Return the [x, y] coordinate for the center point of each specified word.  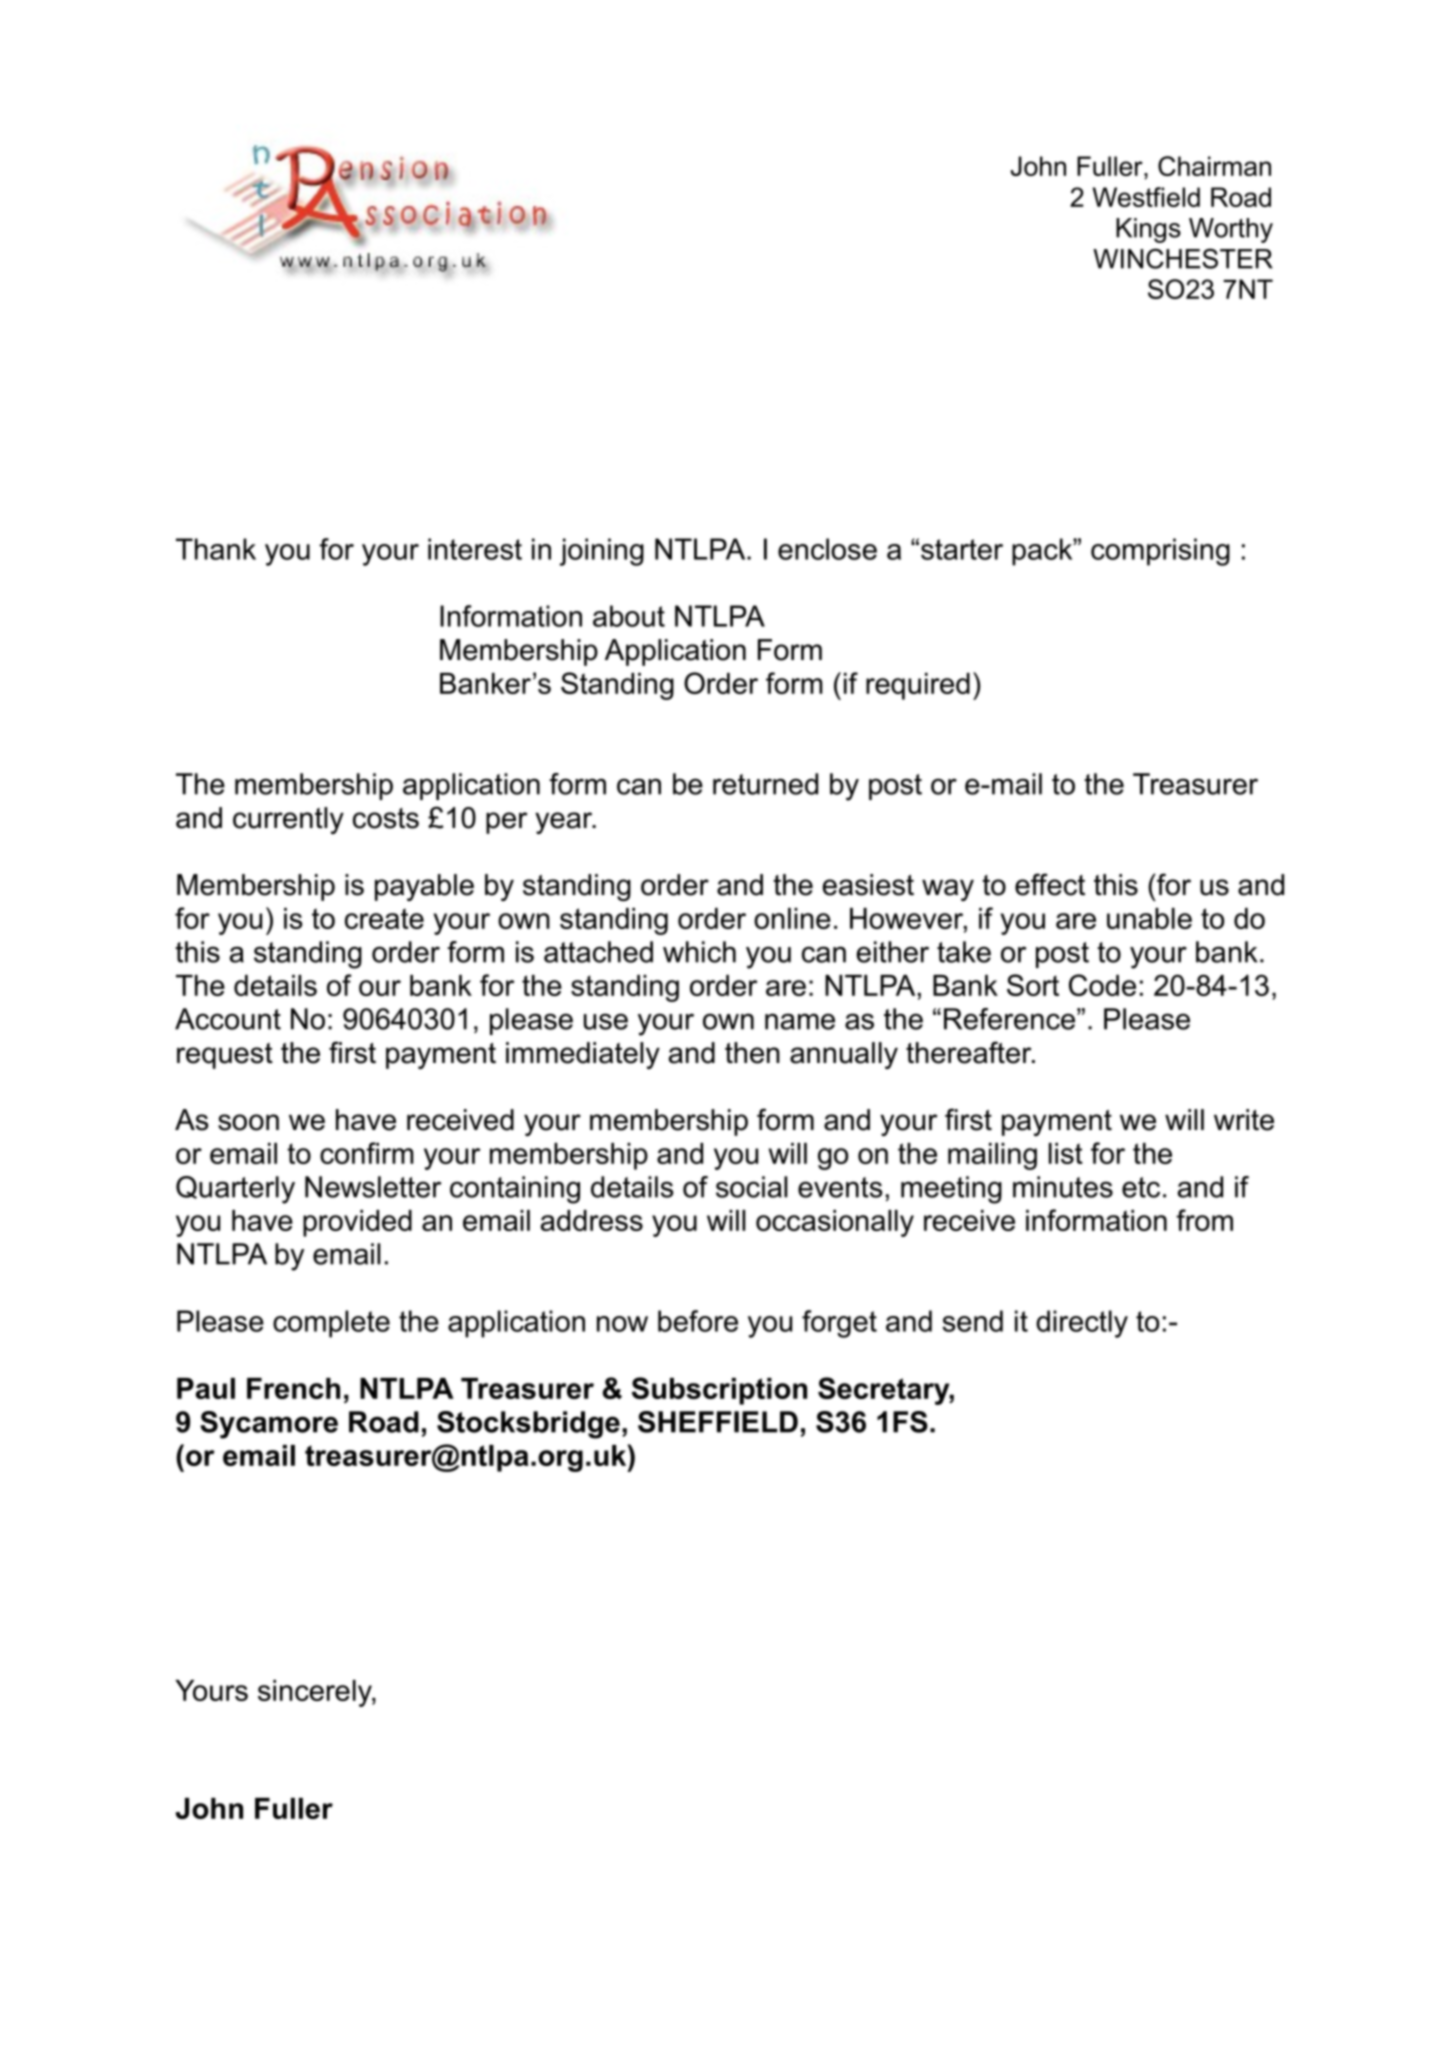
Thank [216, 549]
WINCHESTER [1183, 258]
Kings [1148, 230]
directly [1082, 1324]
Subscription [719, 1391]
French [293, 1388]
